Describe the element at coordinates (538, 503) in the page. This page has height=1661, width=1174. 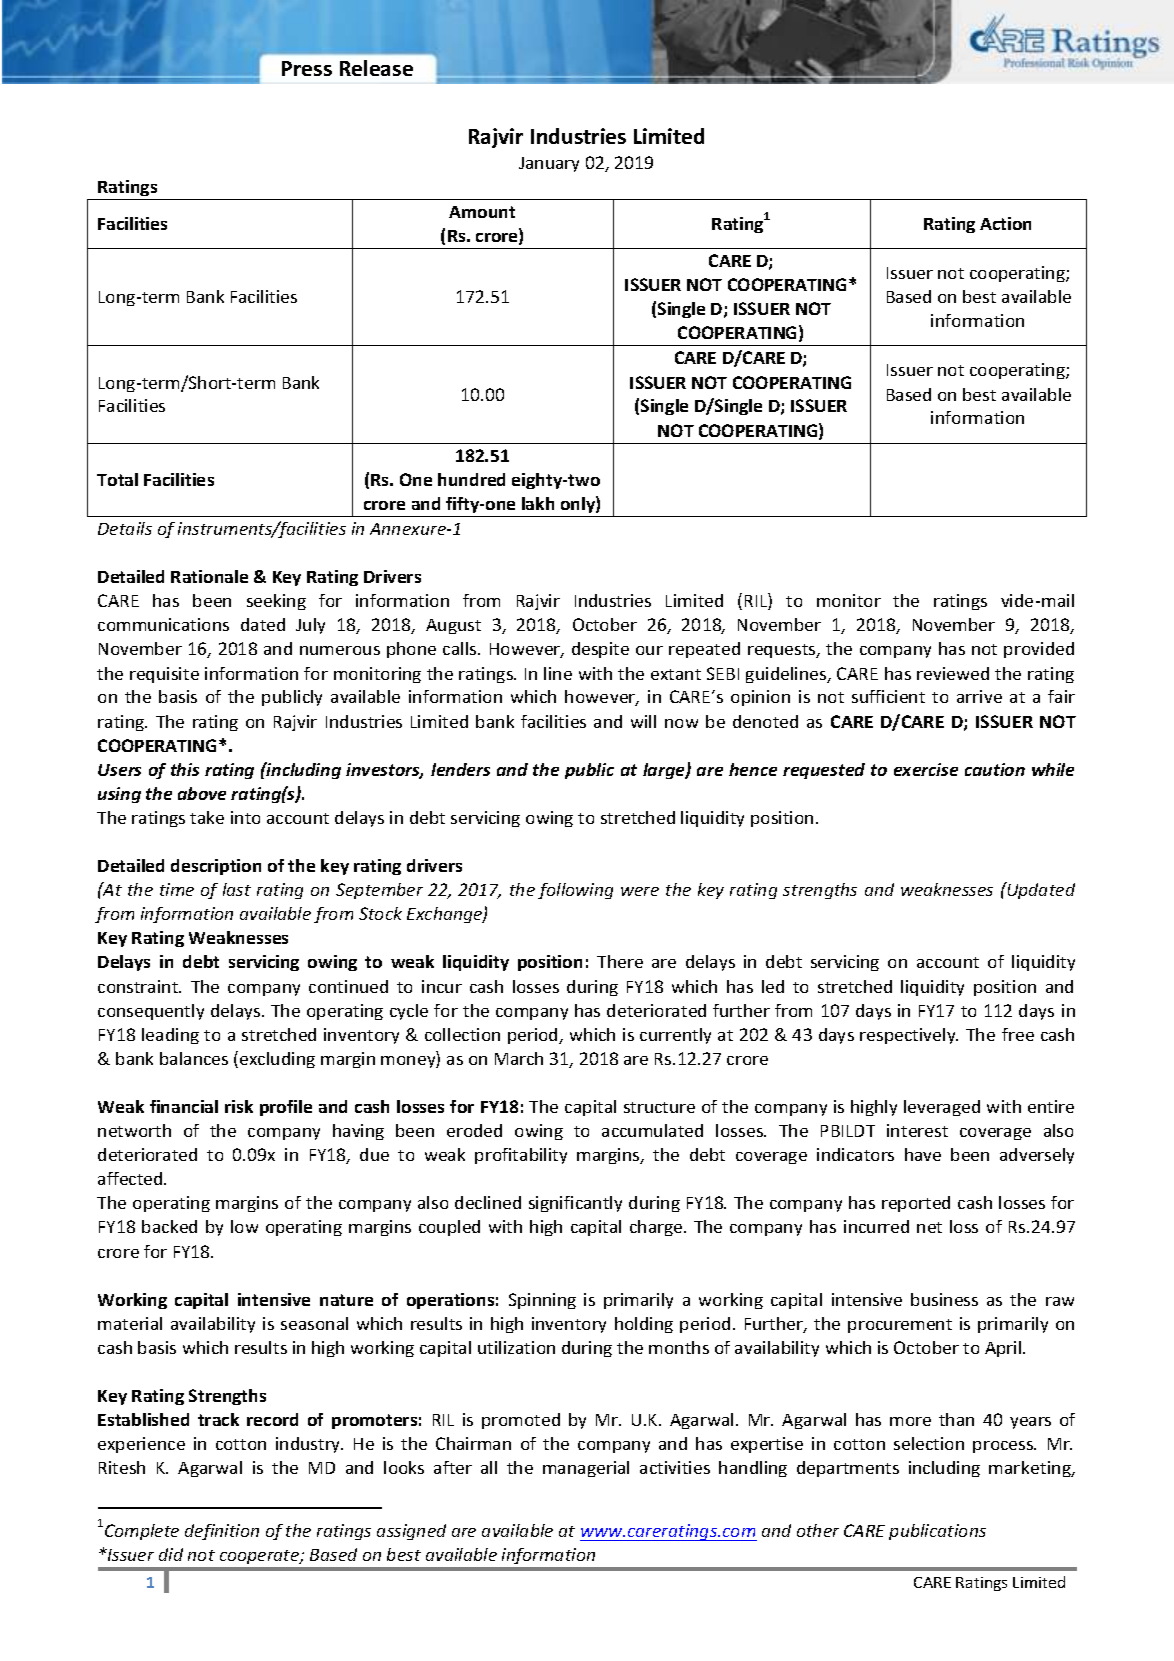
I see `lakh` at that location.
